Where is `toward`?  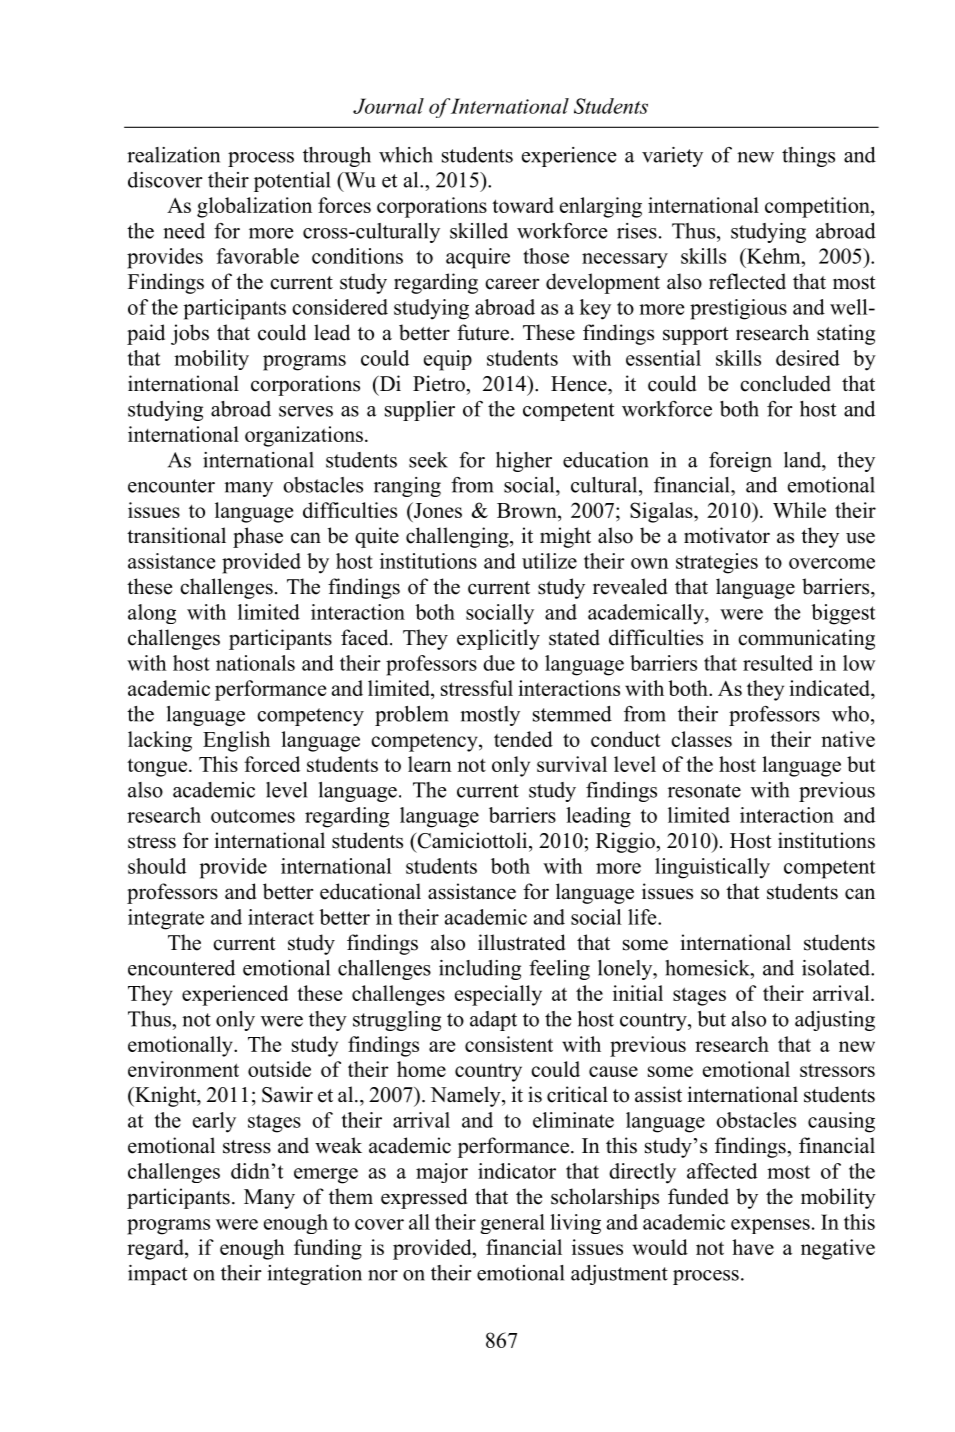 toward is located at coordinates (523, 205).
